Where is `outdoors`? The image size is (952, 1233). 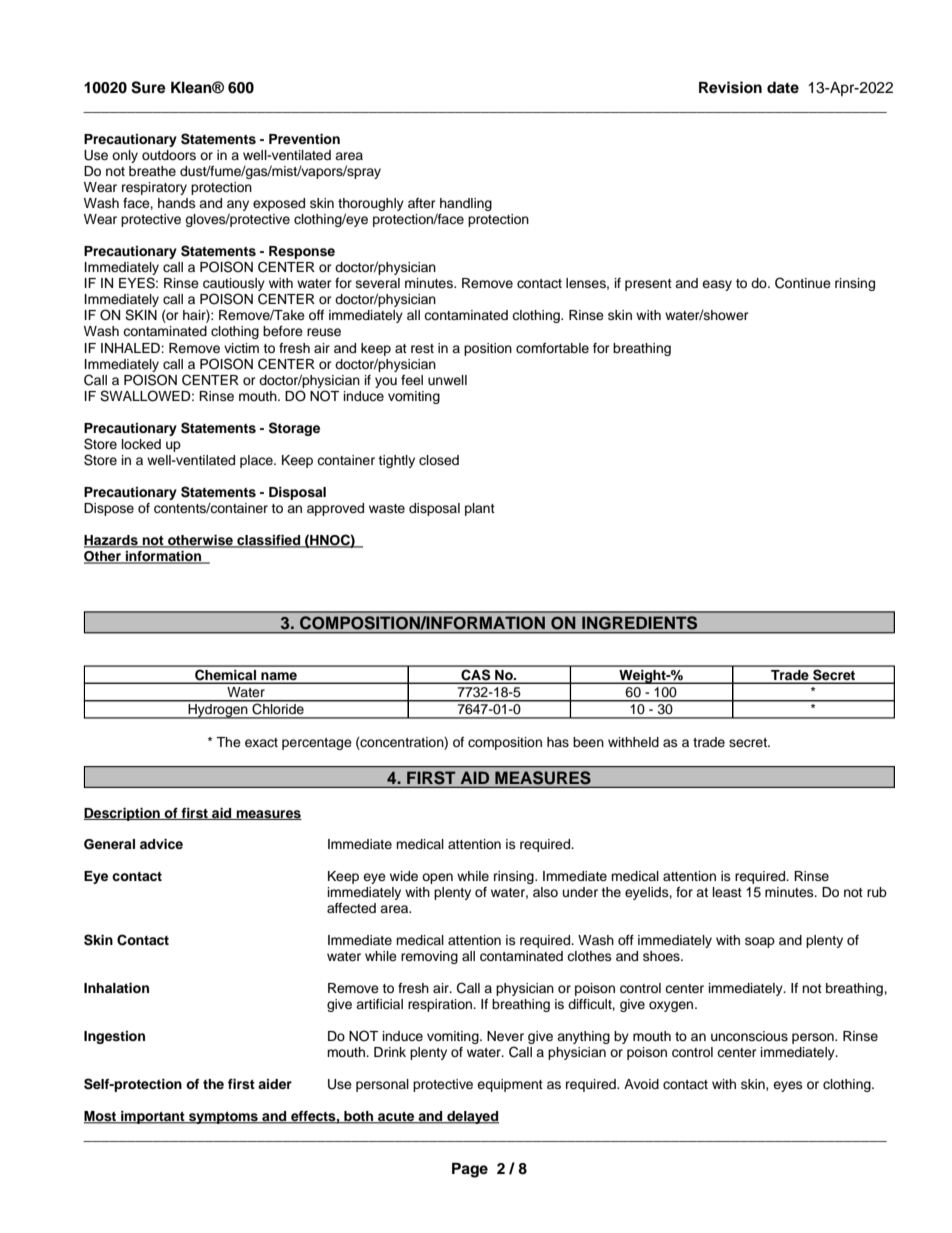
outdoors is located at coordinates (169, 155).
